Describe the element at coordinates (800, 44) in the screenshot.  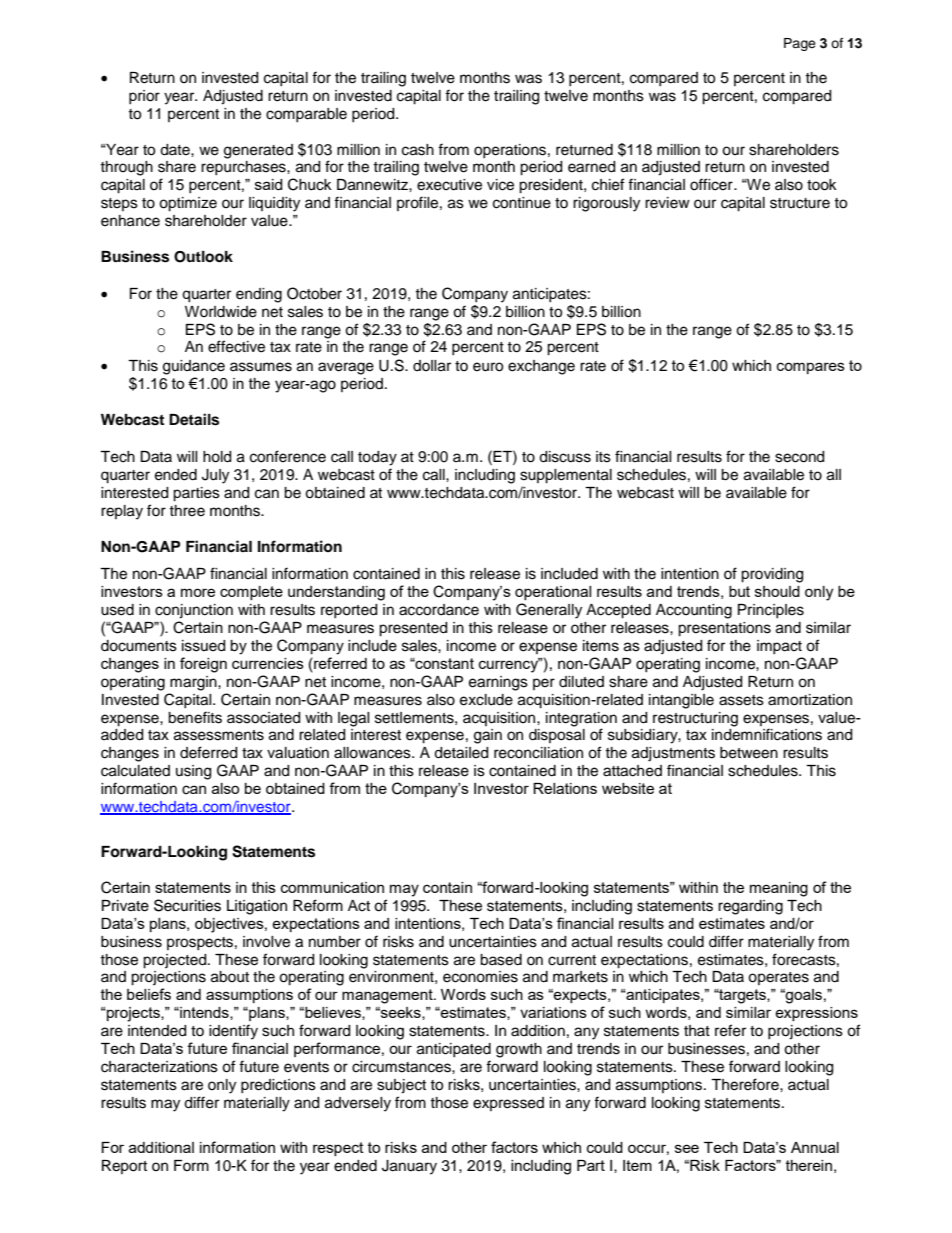
I see `Page` at that location.
